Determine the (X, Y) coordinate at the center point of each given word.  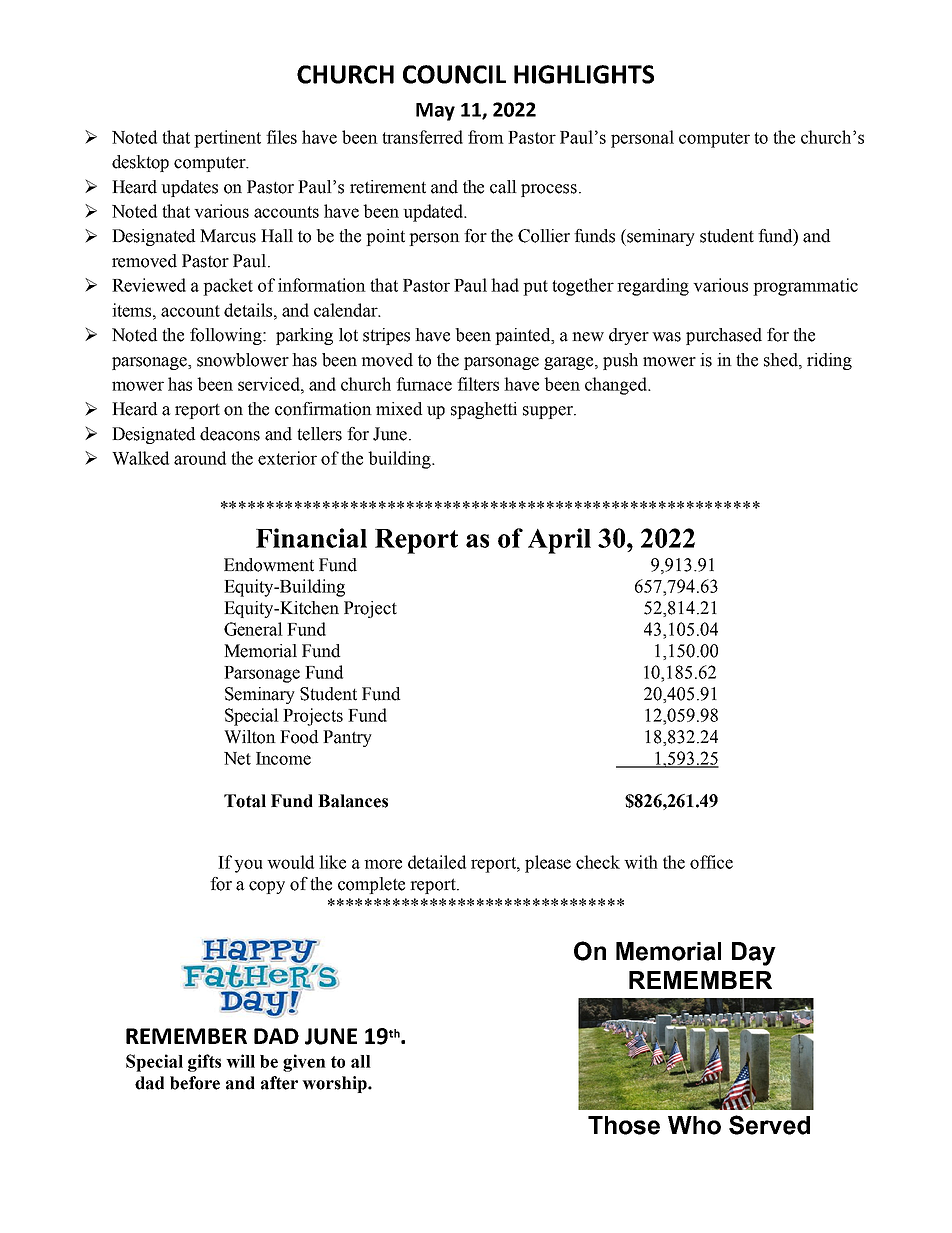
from (486, 137)
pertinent (227, 139)
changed (617, 386)
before (195, 1083)
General (253, 629)
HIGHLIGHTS (584, 74)
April (559, 541)
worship (335, 1084)
